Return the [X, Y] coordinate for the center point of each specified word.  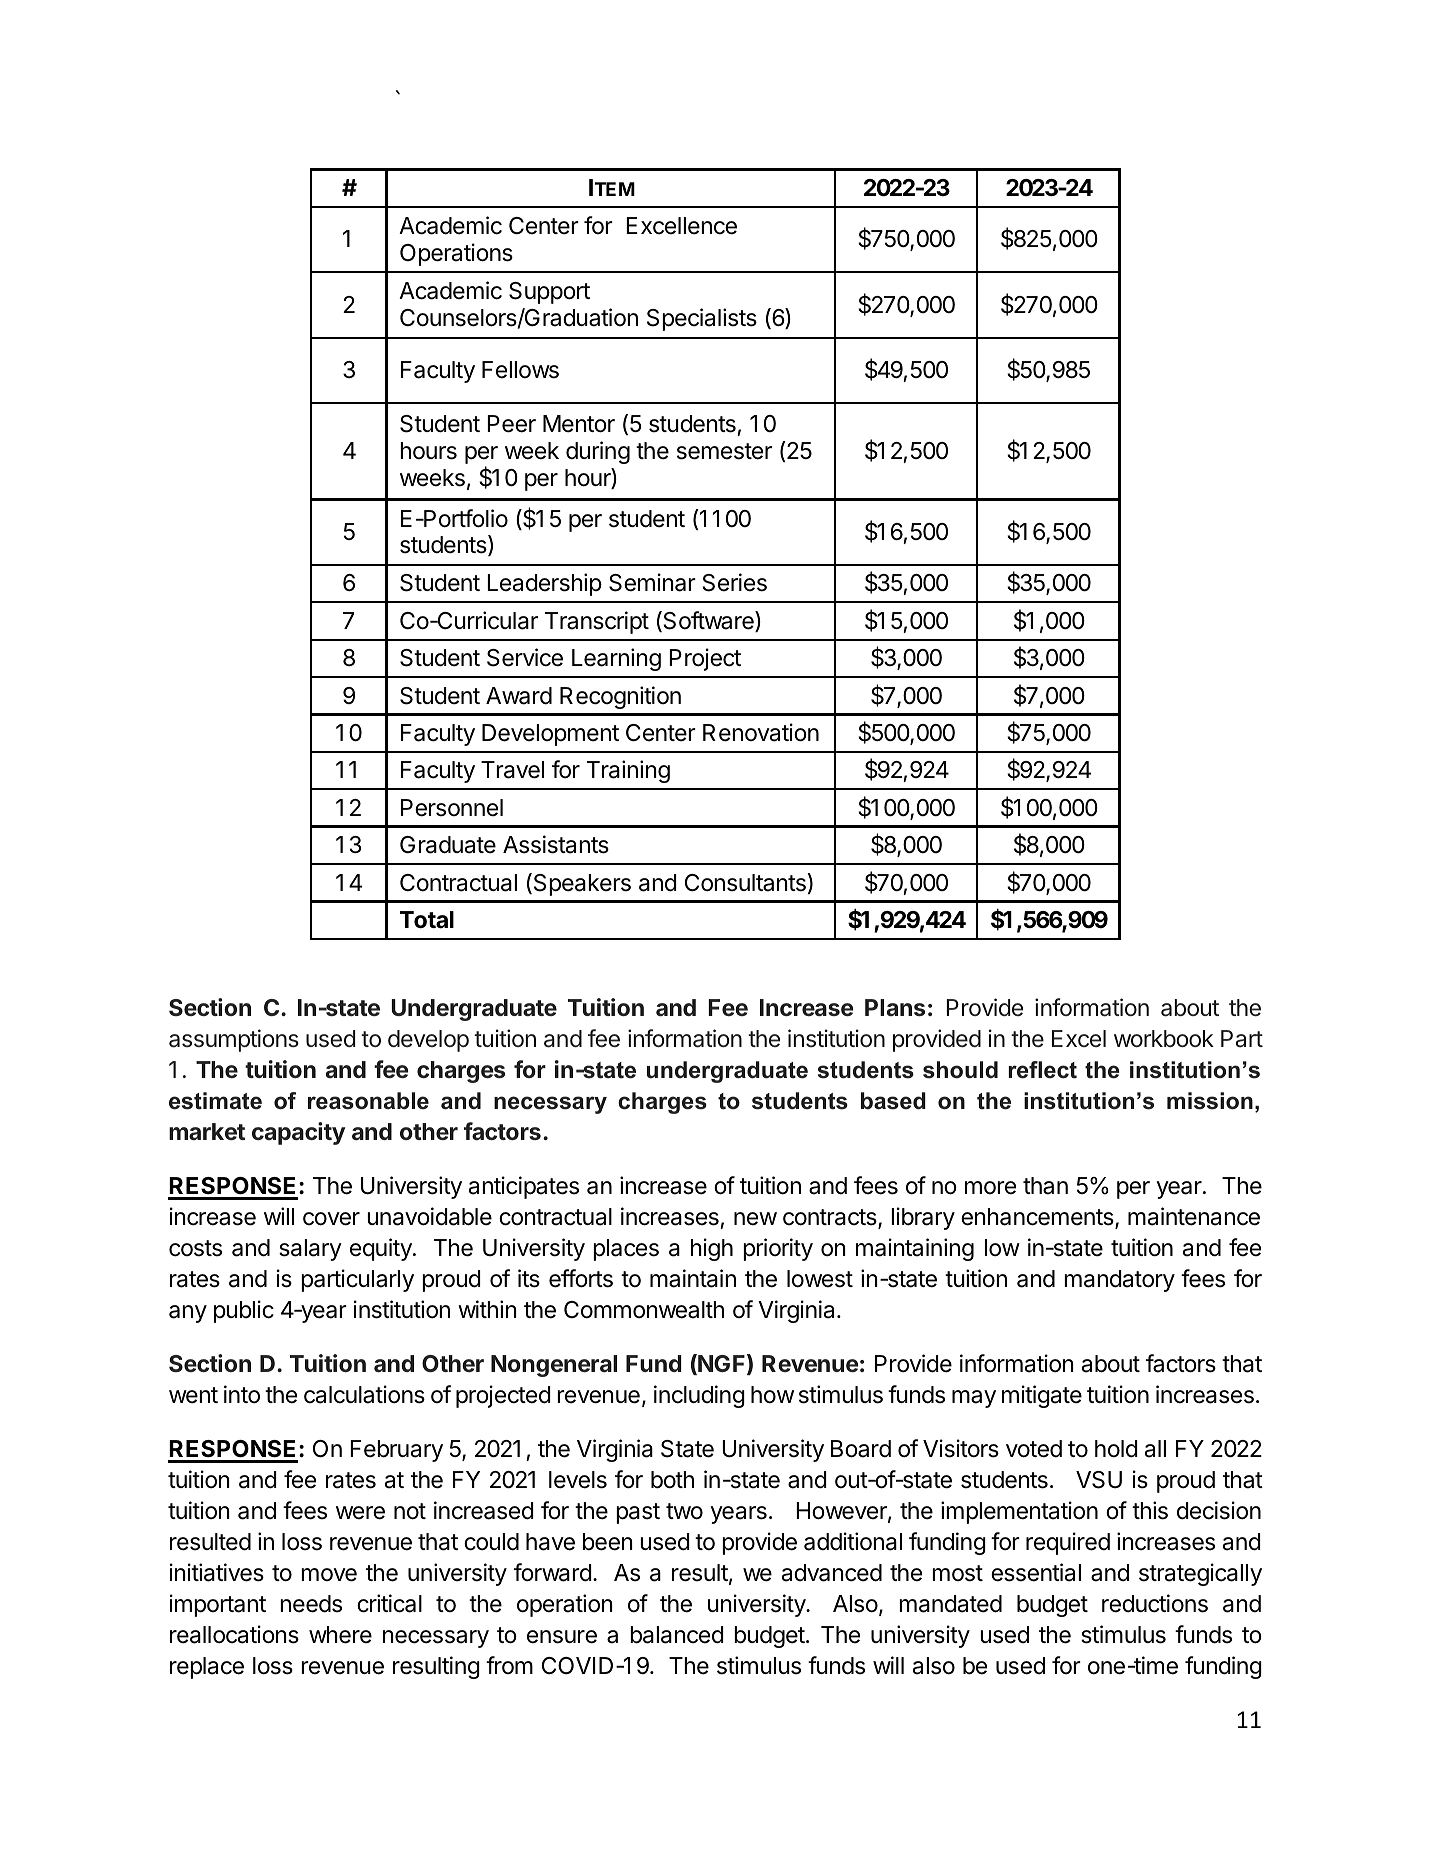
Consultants [746, 882]
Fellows [520, 370]
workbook [1164, 1038]
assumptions [234, 1040]
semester [724, 451]
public [244, 1311]
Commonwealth [644, 1310]
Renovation [761, 732]
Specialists [702, 319]
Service [525, 657]
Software [708, 621]
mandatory [1119, 1281]
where [340, 1635]
